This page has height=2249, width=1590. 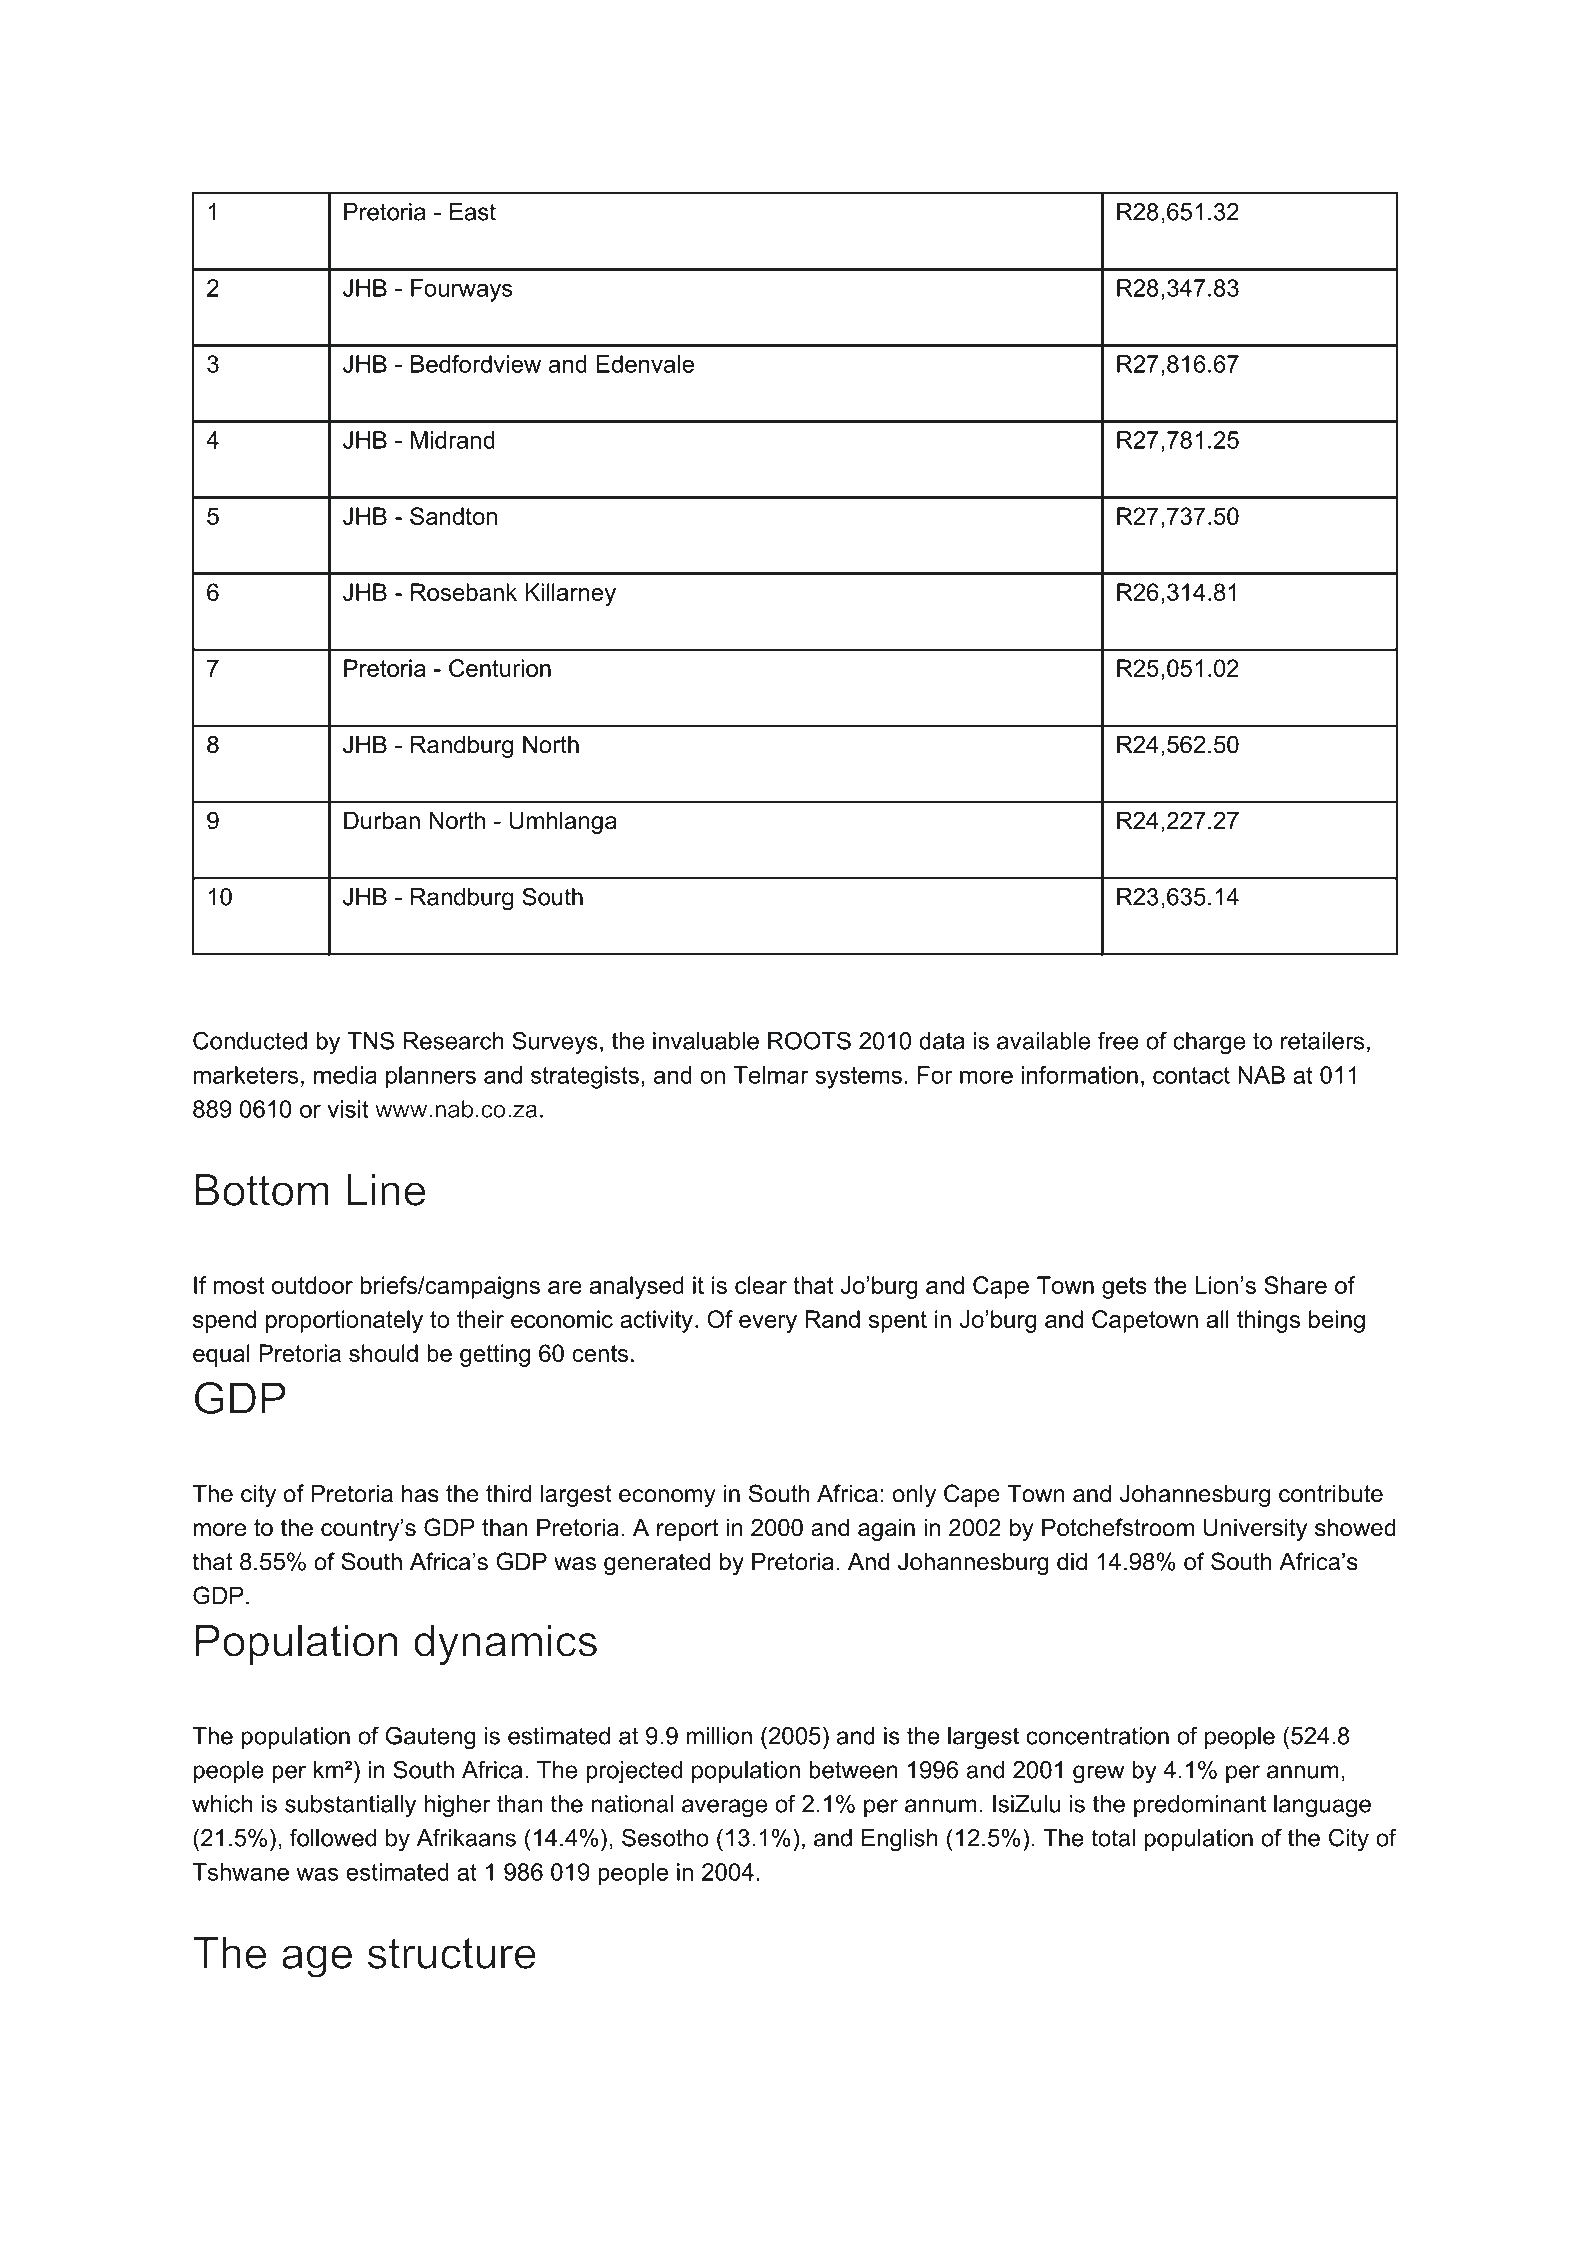 I want to click on contact, so click(x=1191, y=1075).
